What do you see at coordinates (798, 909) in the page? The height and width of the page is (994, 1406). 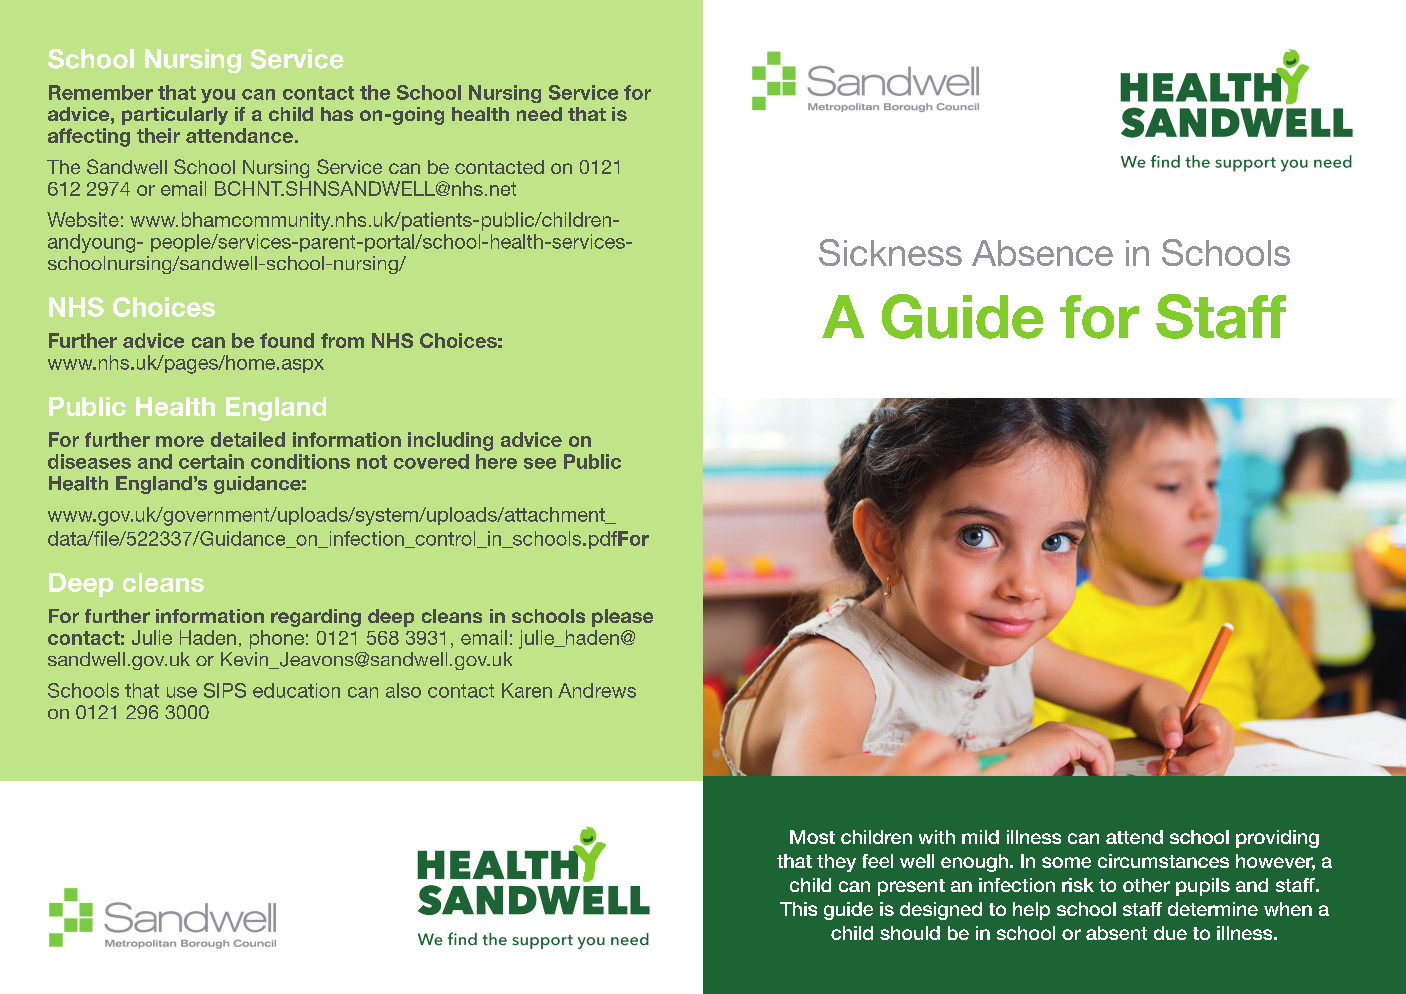 I see `This` at bounding box center [798, 909].
